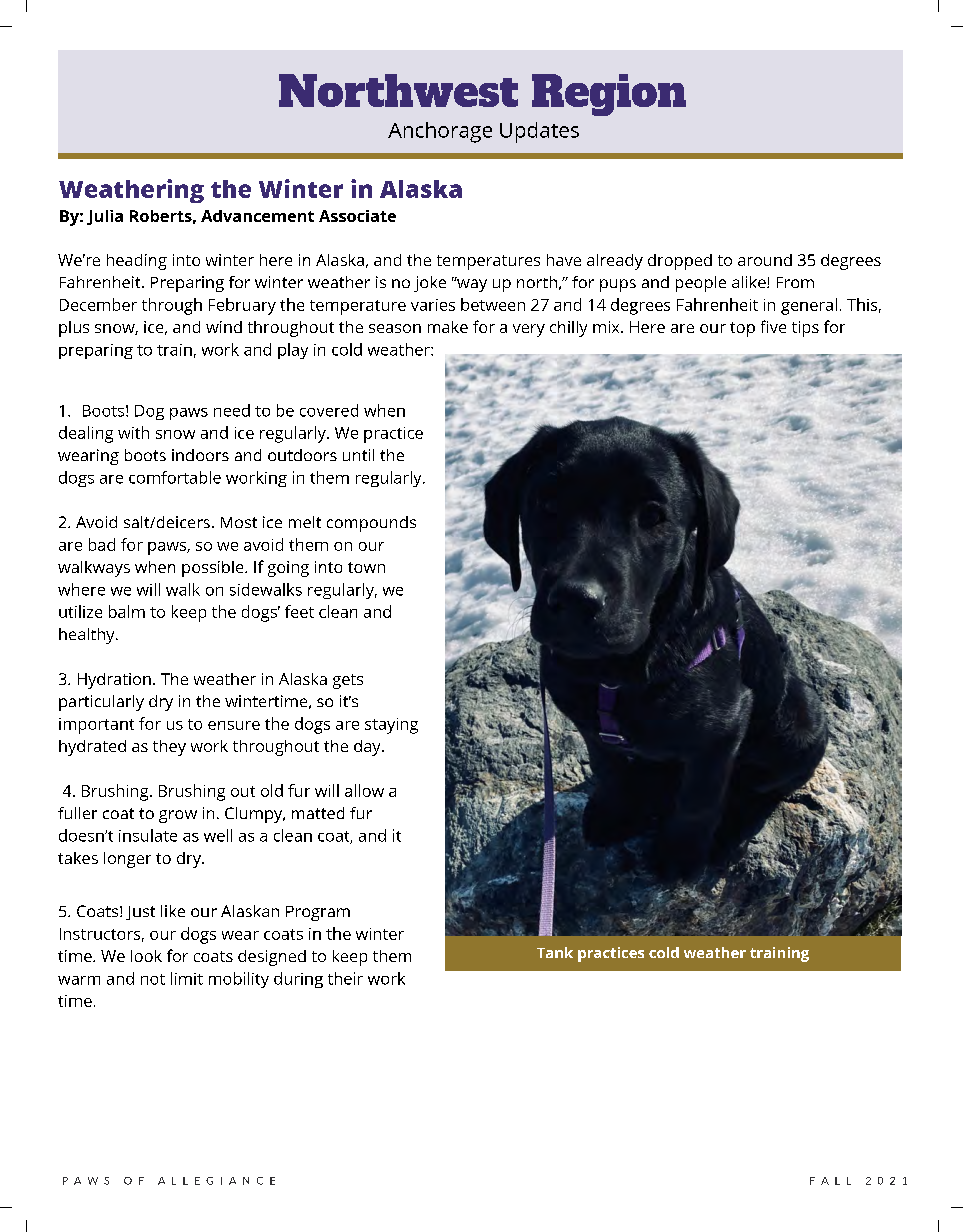 Image resolution: width=963 pixels, height=1232 pixels. Describe the element at coordinates (391, 726) in the screenshot. I see `staying` at that location.
